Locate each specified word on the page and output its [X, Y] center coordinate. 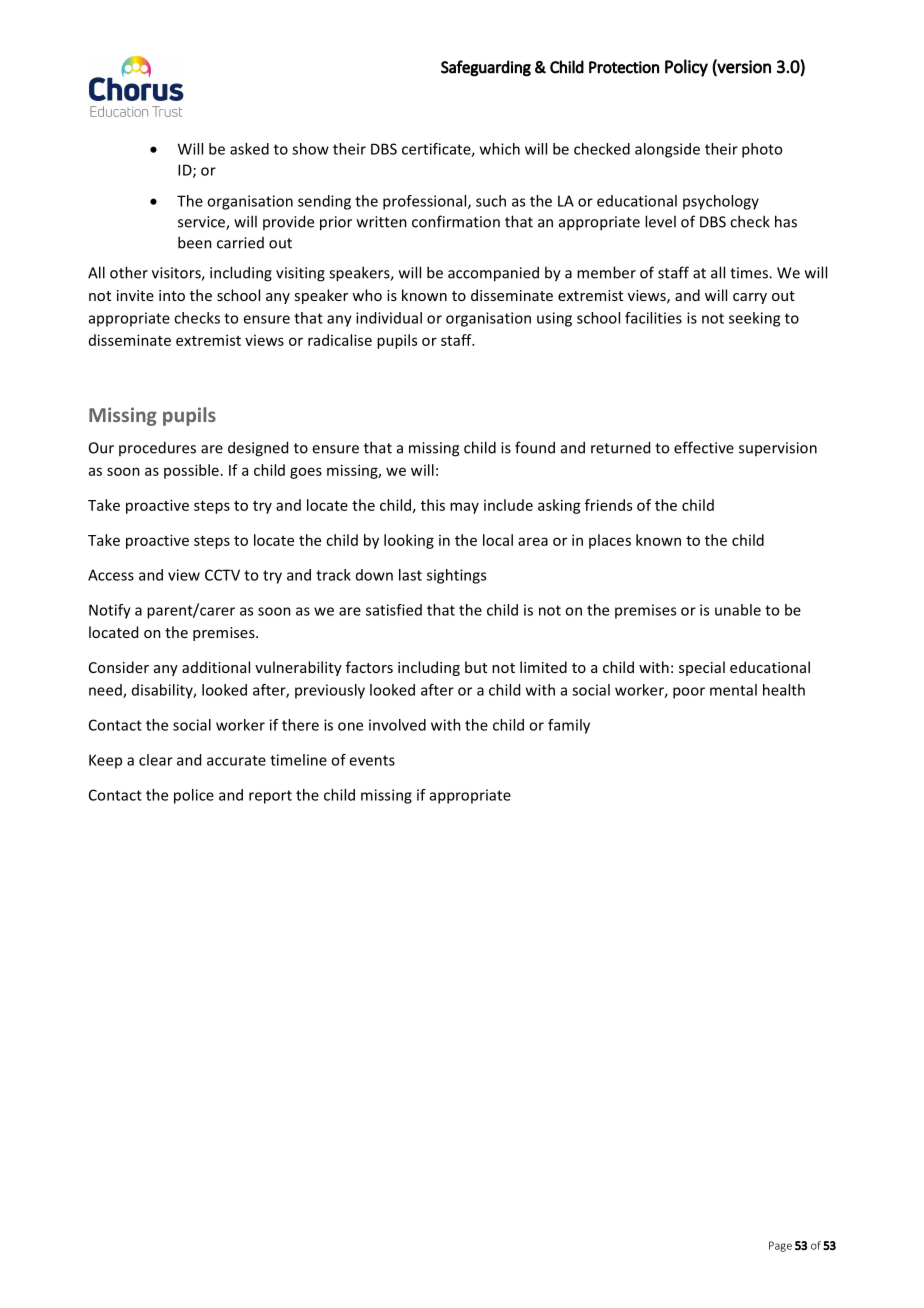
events [372, 760]
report [270, 797]
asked [249, 149]
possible [191, 471]
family [569, 726]
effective [704, 447]
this [433, 505]
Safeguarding [486, 68]
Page [780, 1246]
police [194, 796]
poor [689, 693]
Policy [686, 68]
